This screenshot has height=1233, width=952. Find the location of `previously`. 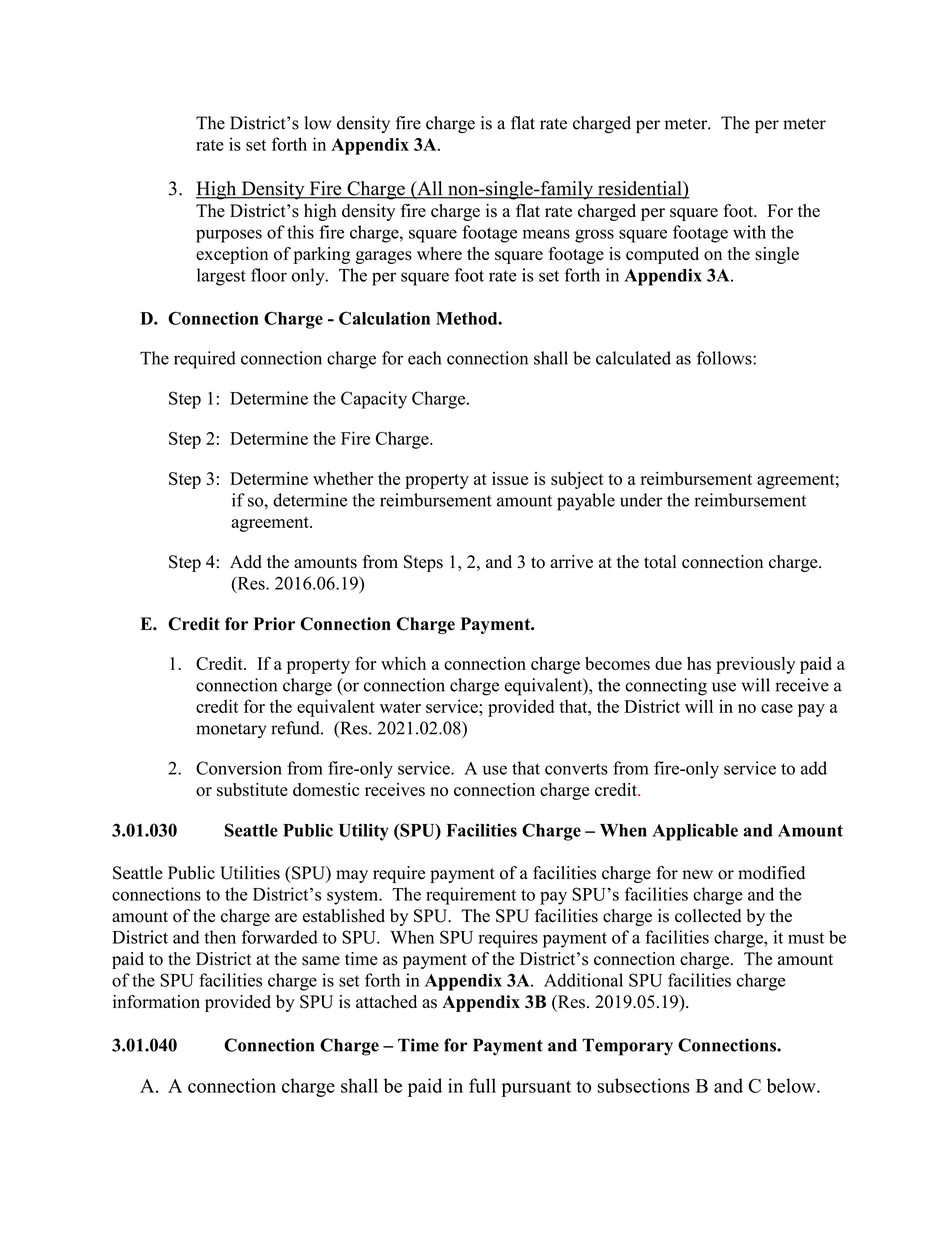

previously is located at coordinates (755, 665).
